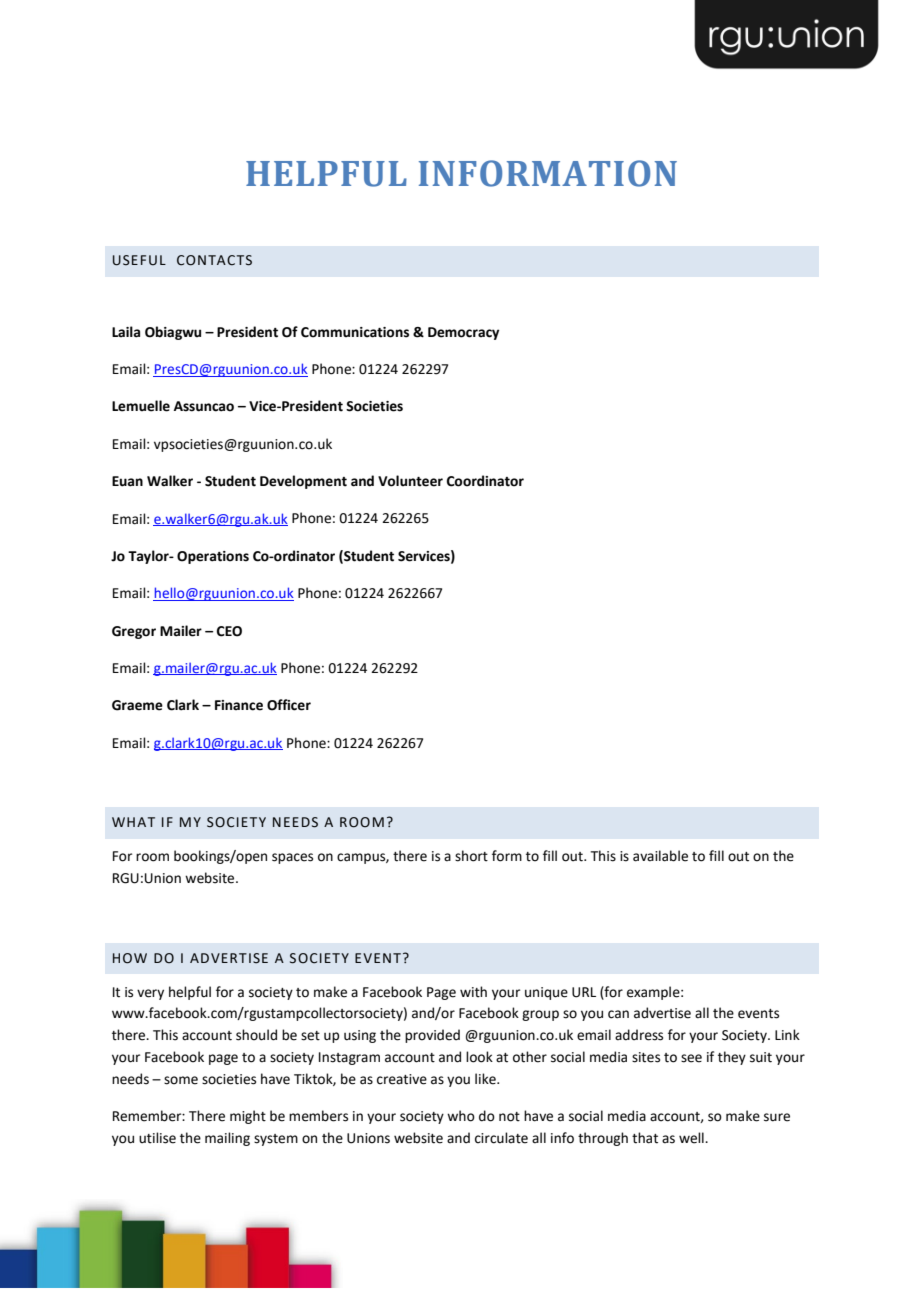 Image resolution: width=924 pixels, height=1308 pixels. Describe the element at coordinates (461, 1116) in the screenshot. I see `who` at that location.
